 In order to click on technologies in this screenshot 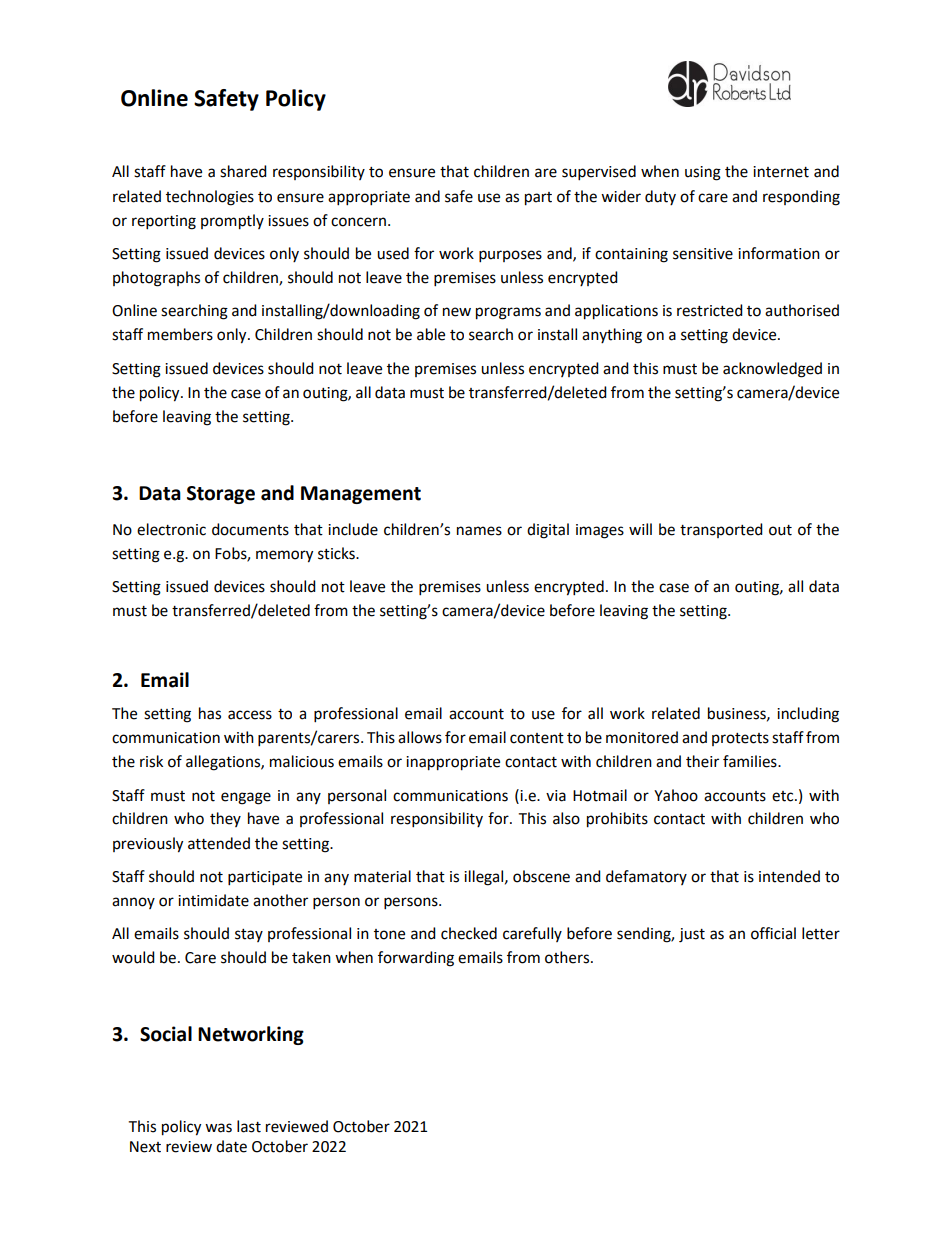, I will do `click(210, 198)`.
